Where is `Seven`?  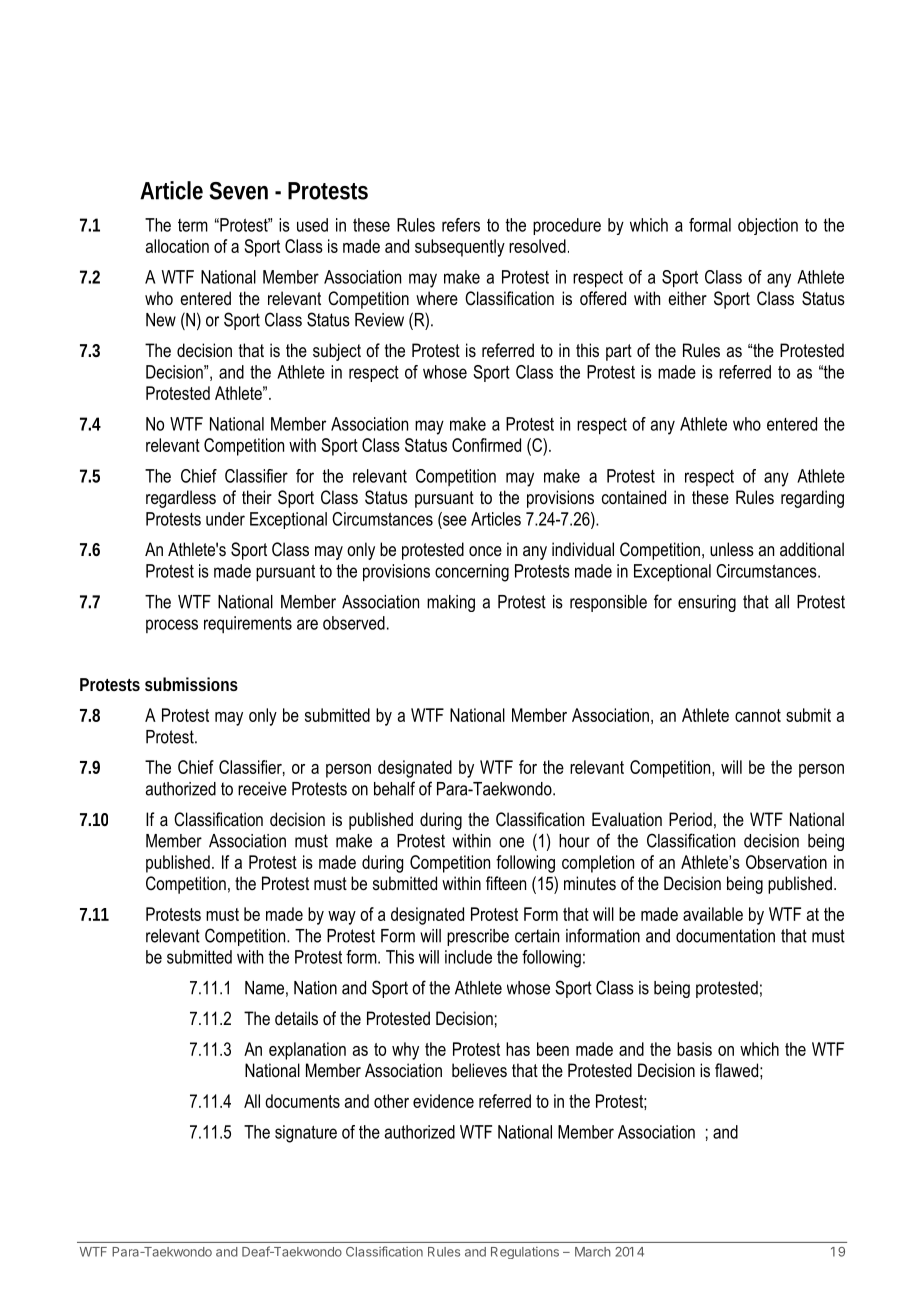 Seven is located at coordinates (238, 191).
